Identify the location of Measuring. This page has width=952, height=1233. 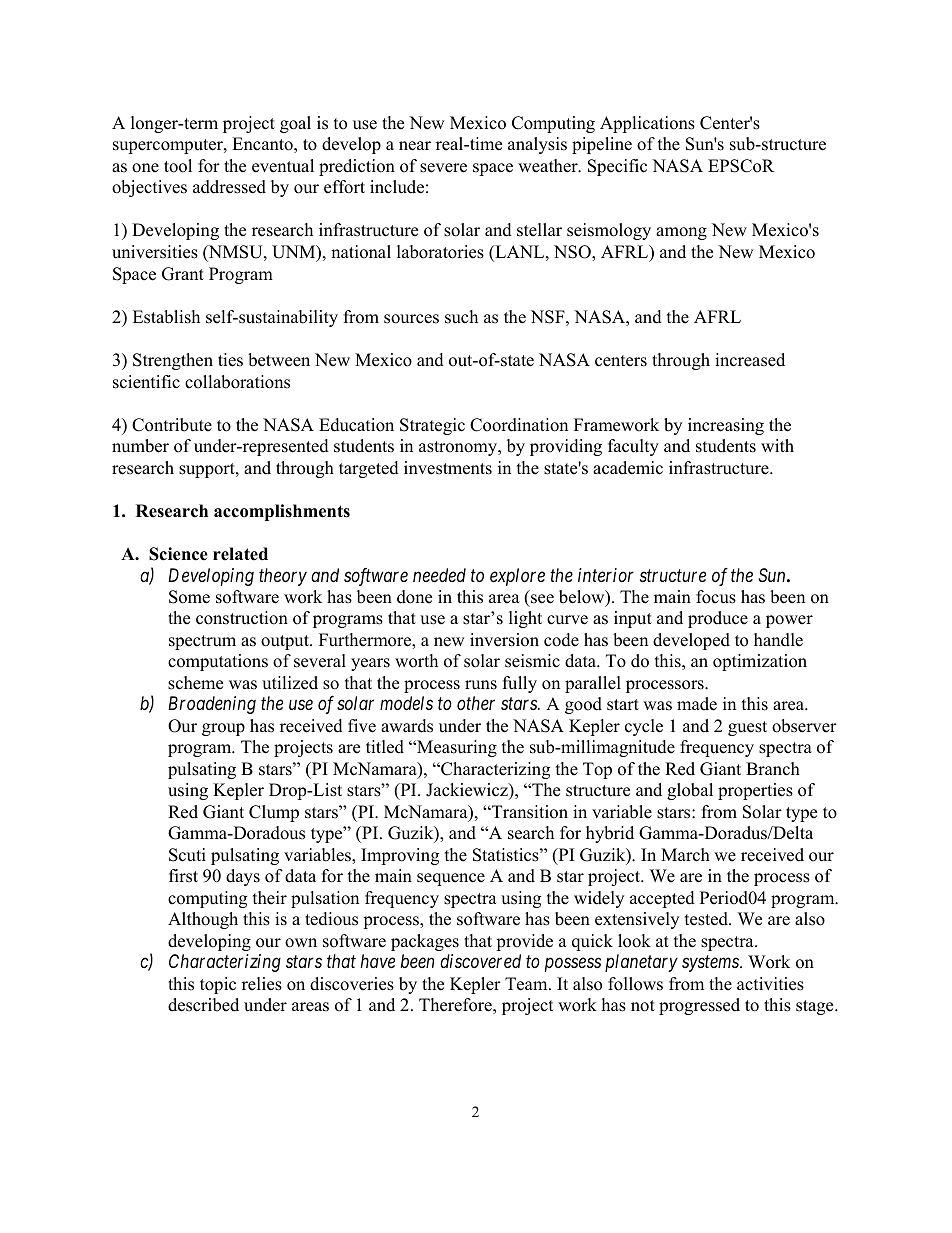
(456, 748).
